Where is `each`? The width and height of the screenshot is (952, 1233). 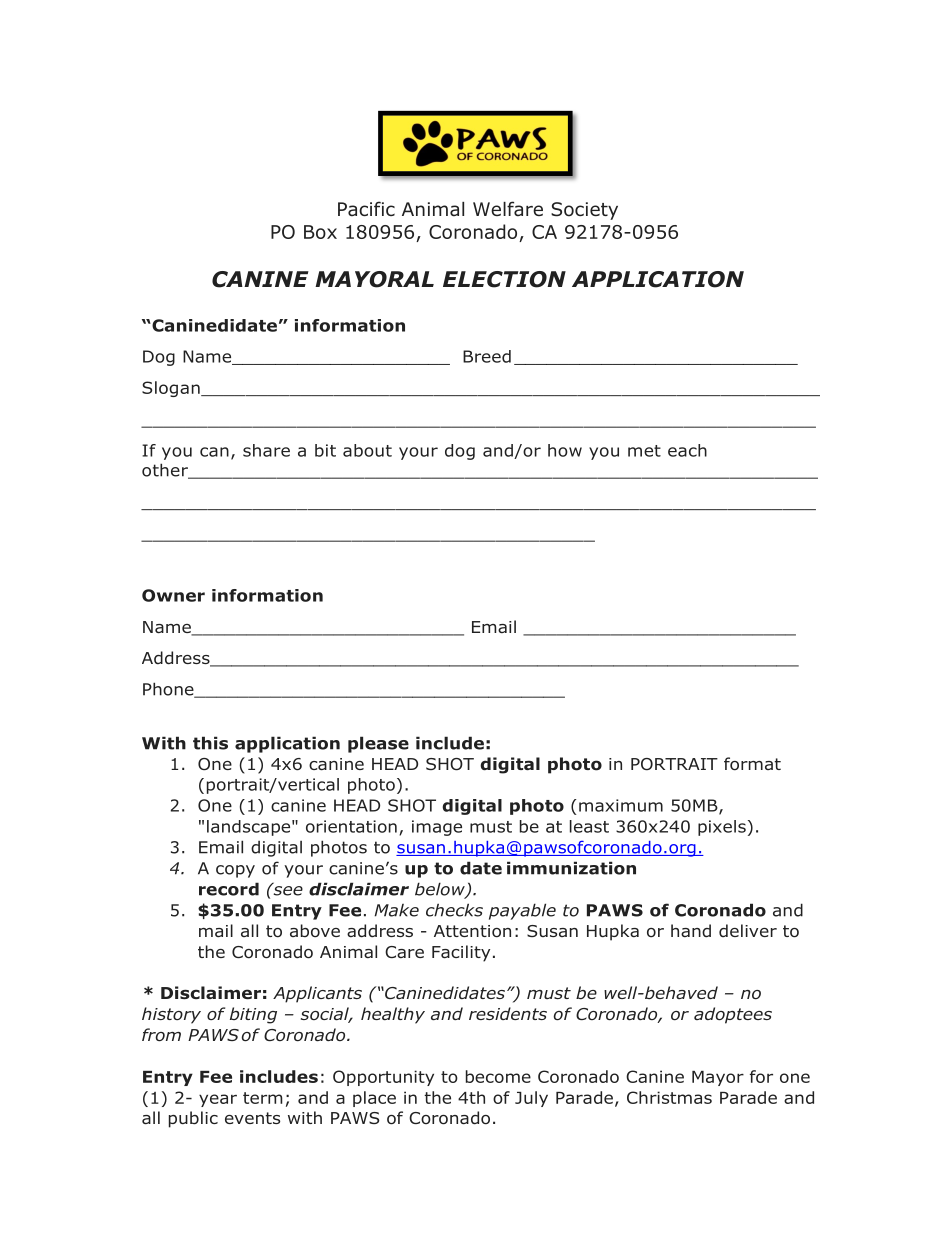 each is located at coordinates (687, 450).
